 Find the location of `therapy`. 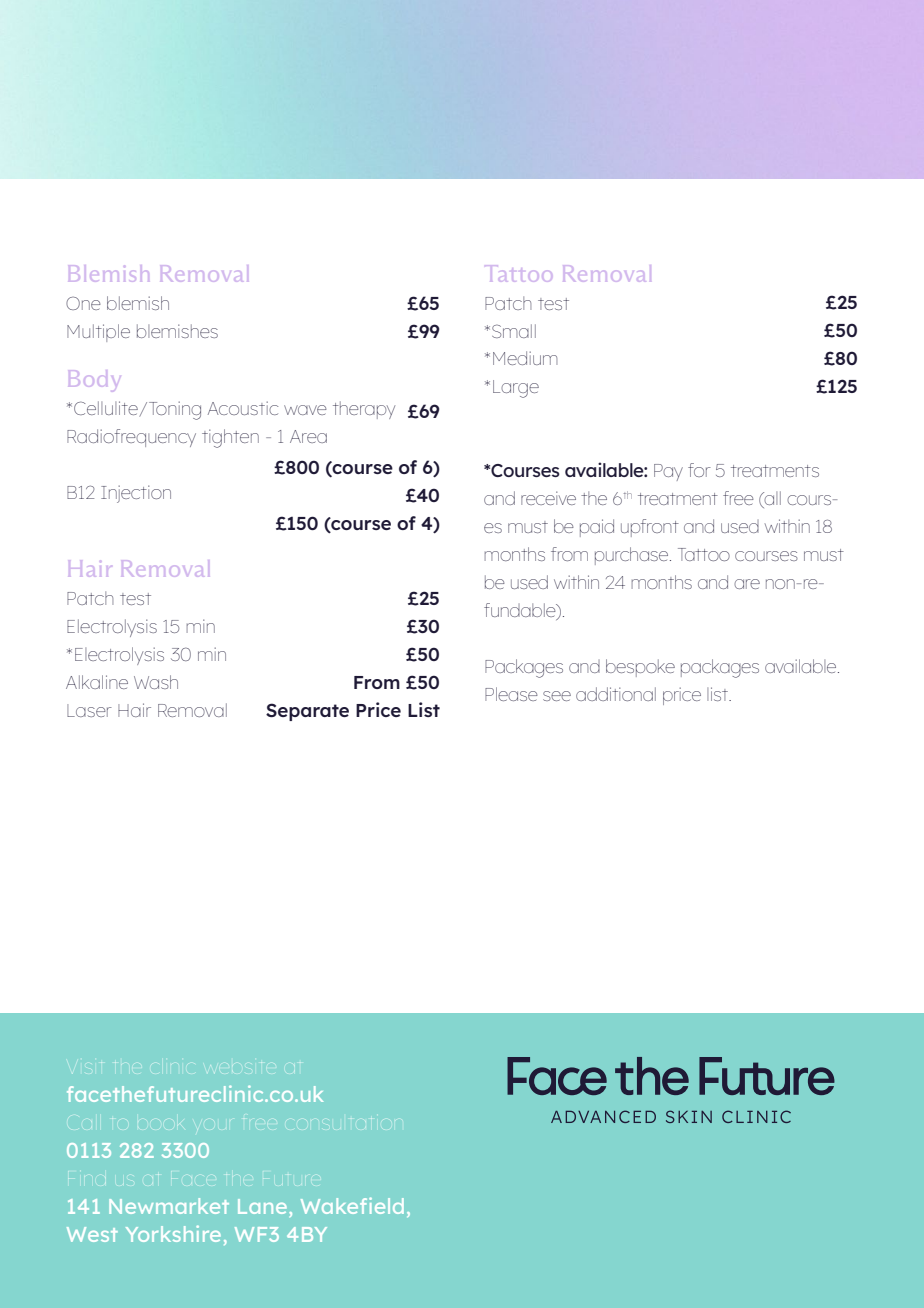

therapy is located at coordinates (364, 410).
